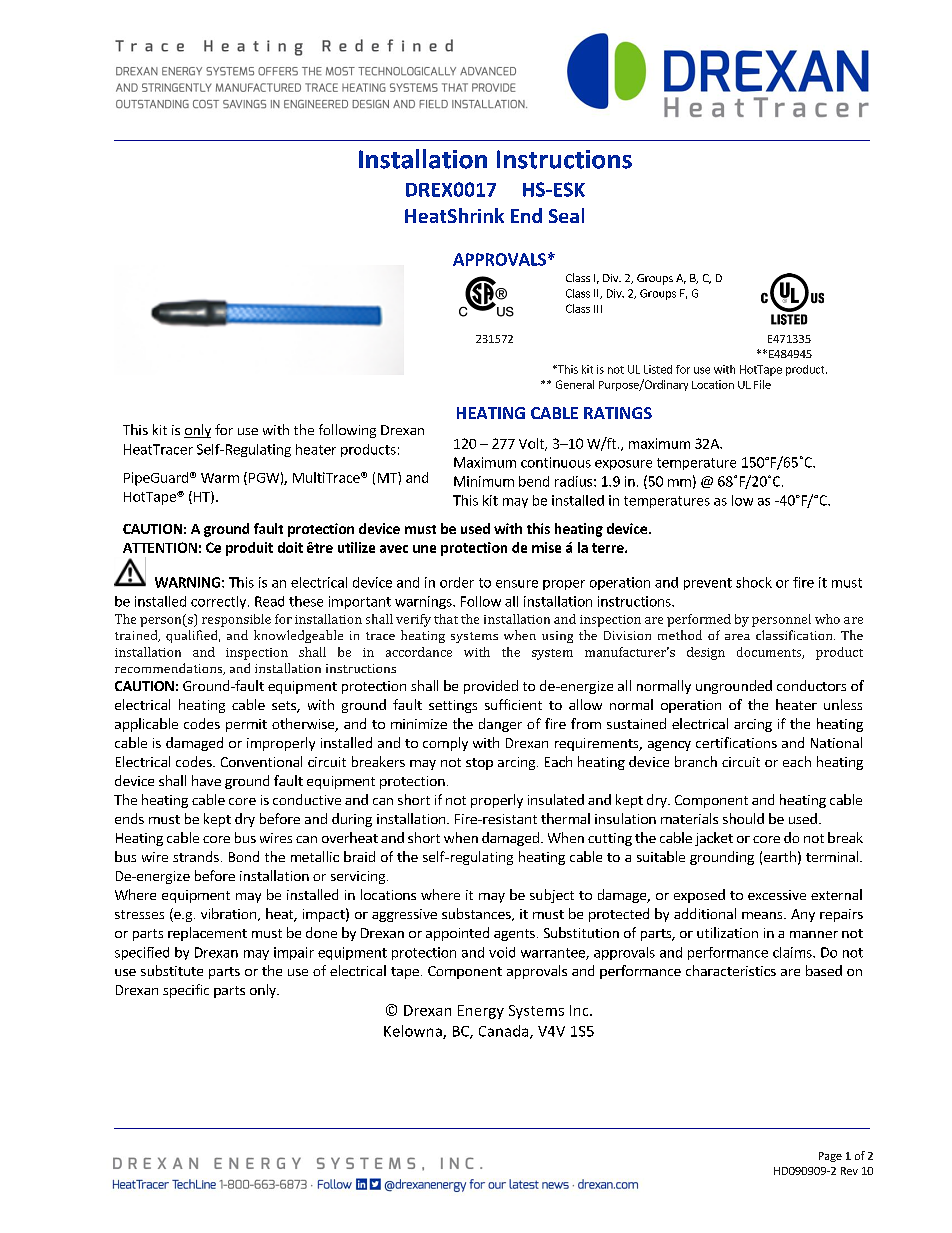  Describe the element at coordinates (623, 465) in the document. I see `exposure` at that location.
